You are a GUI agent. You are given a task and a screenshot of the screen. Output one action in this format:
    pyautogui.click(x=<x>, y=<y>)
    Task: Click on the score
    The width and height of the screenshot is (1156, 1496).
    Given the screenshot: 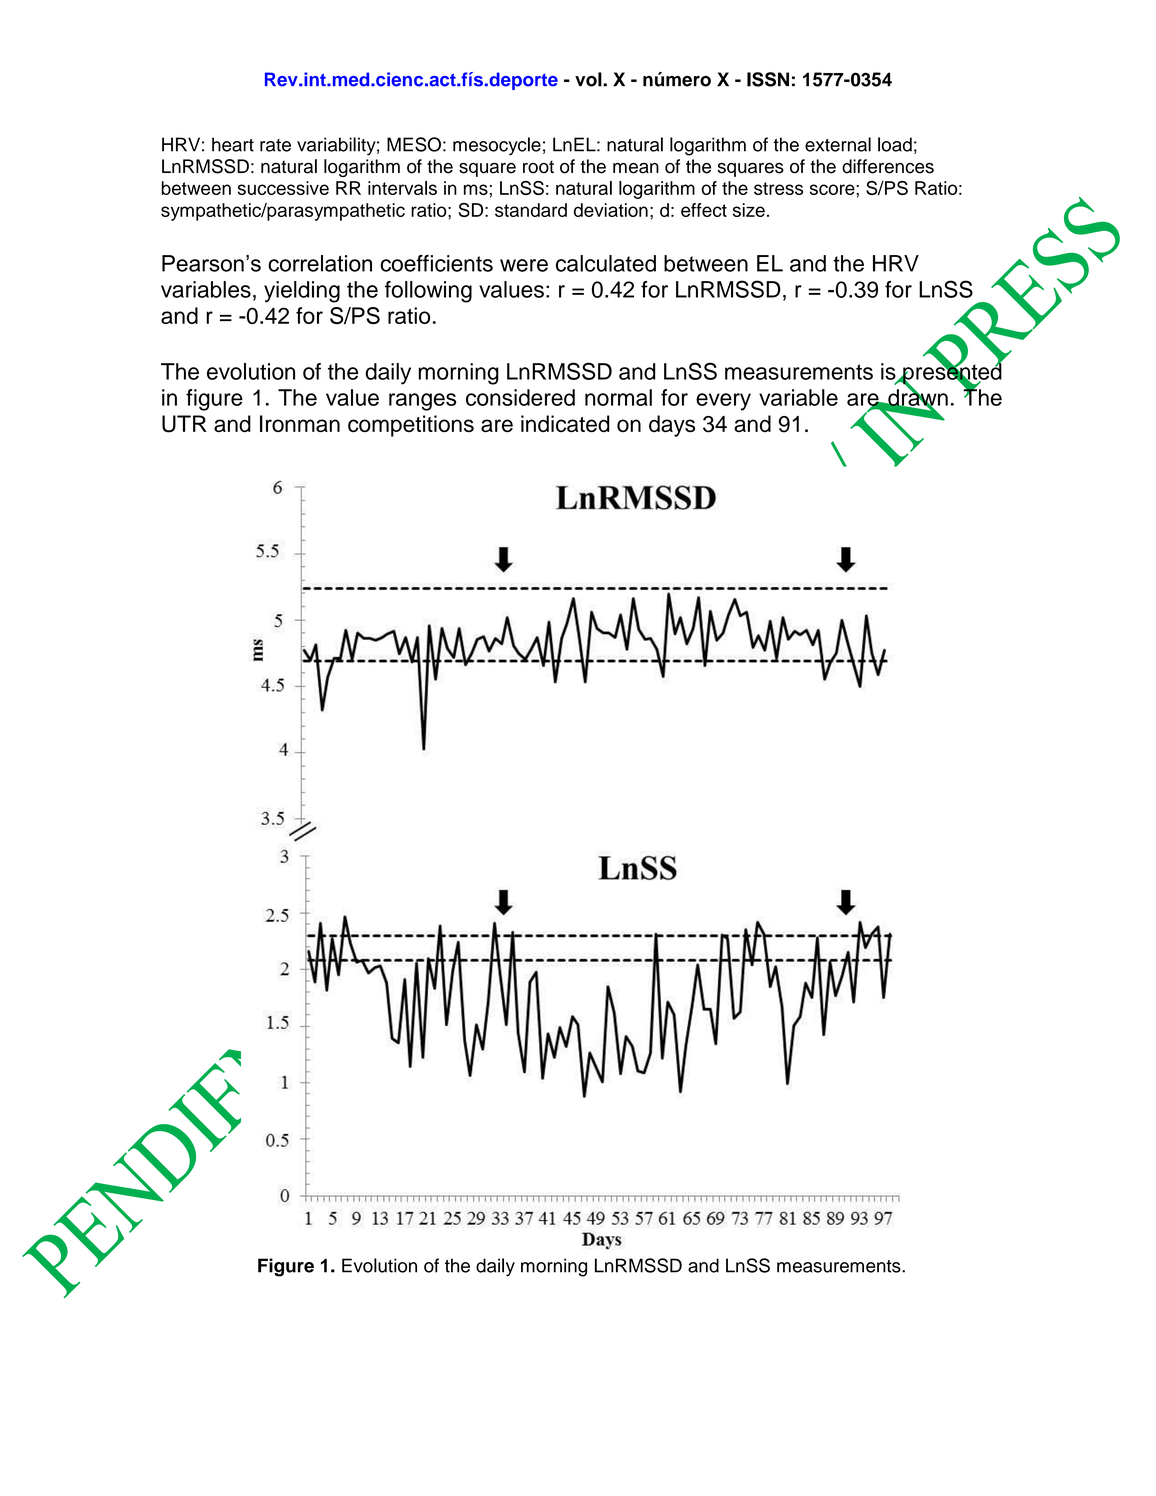 What is the action you would take?
    pyautogui.click(x=833, y=189)
